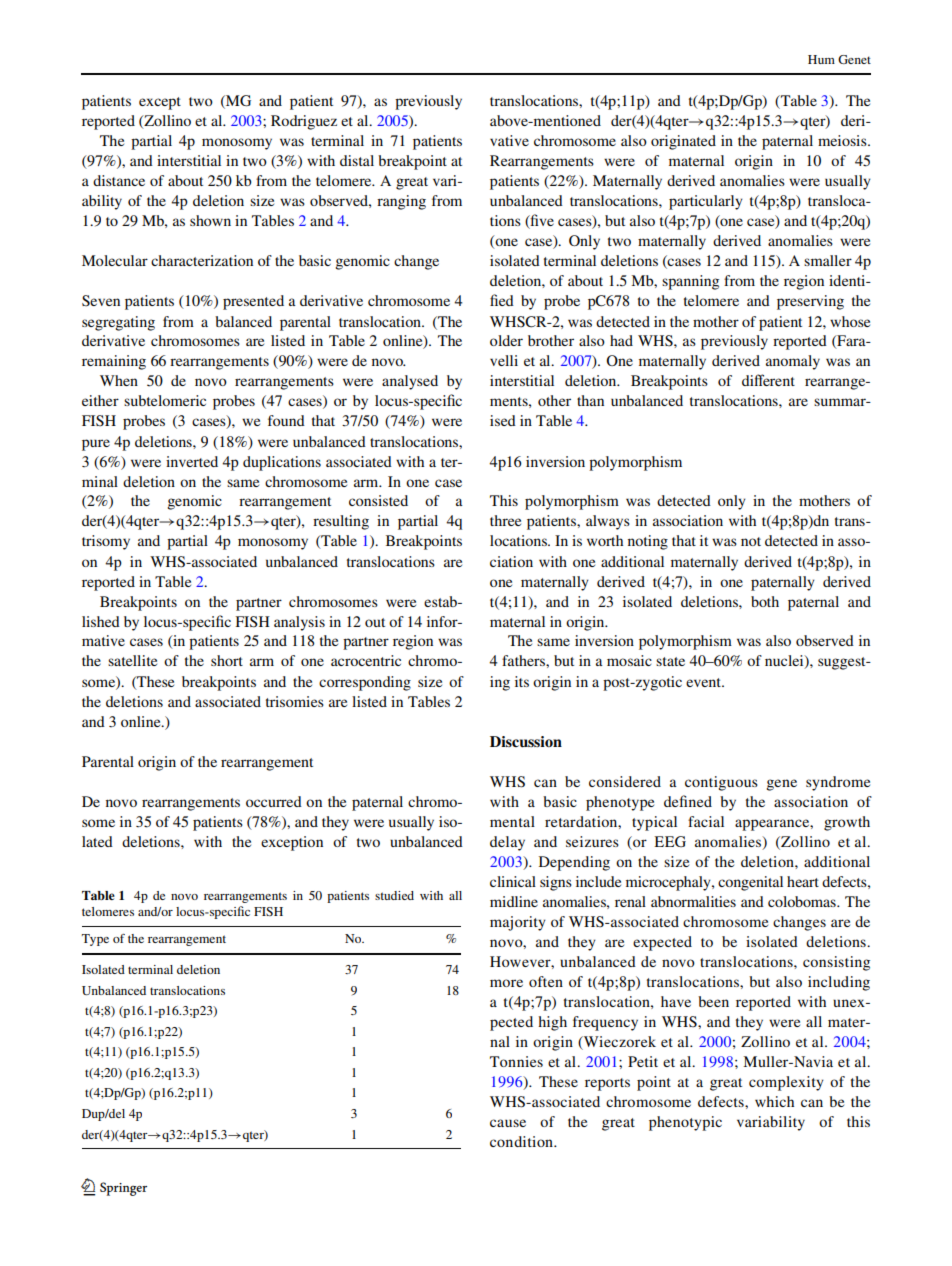  What do you see at coordinates (526, 742) in the screenshot?
I see `Discussion` at bounding box center [526, 742].
